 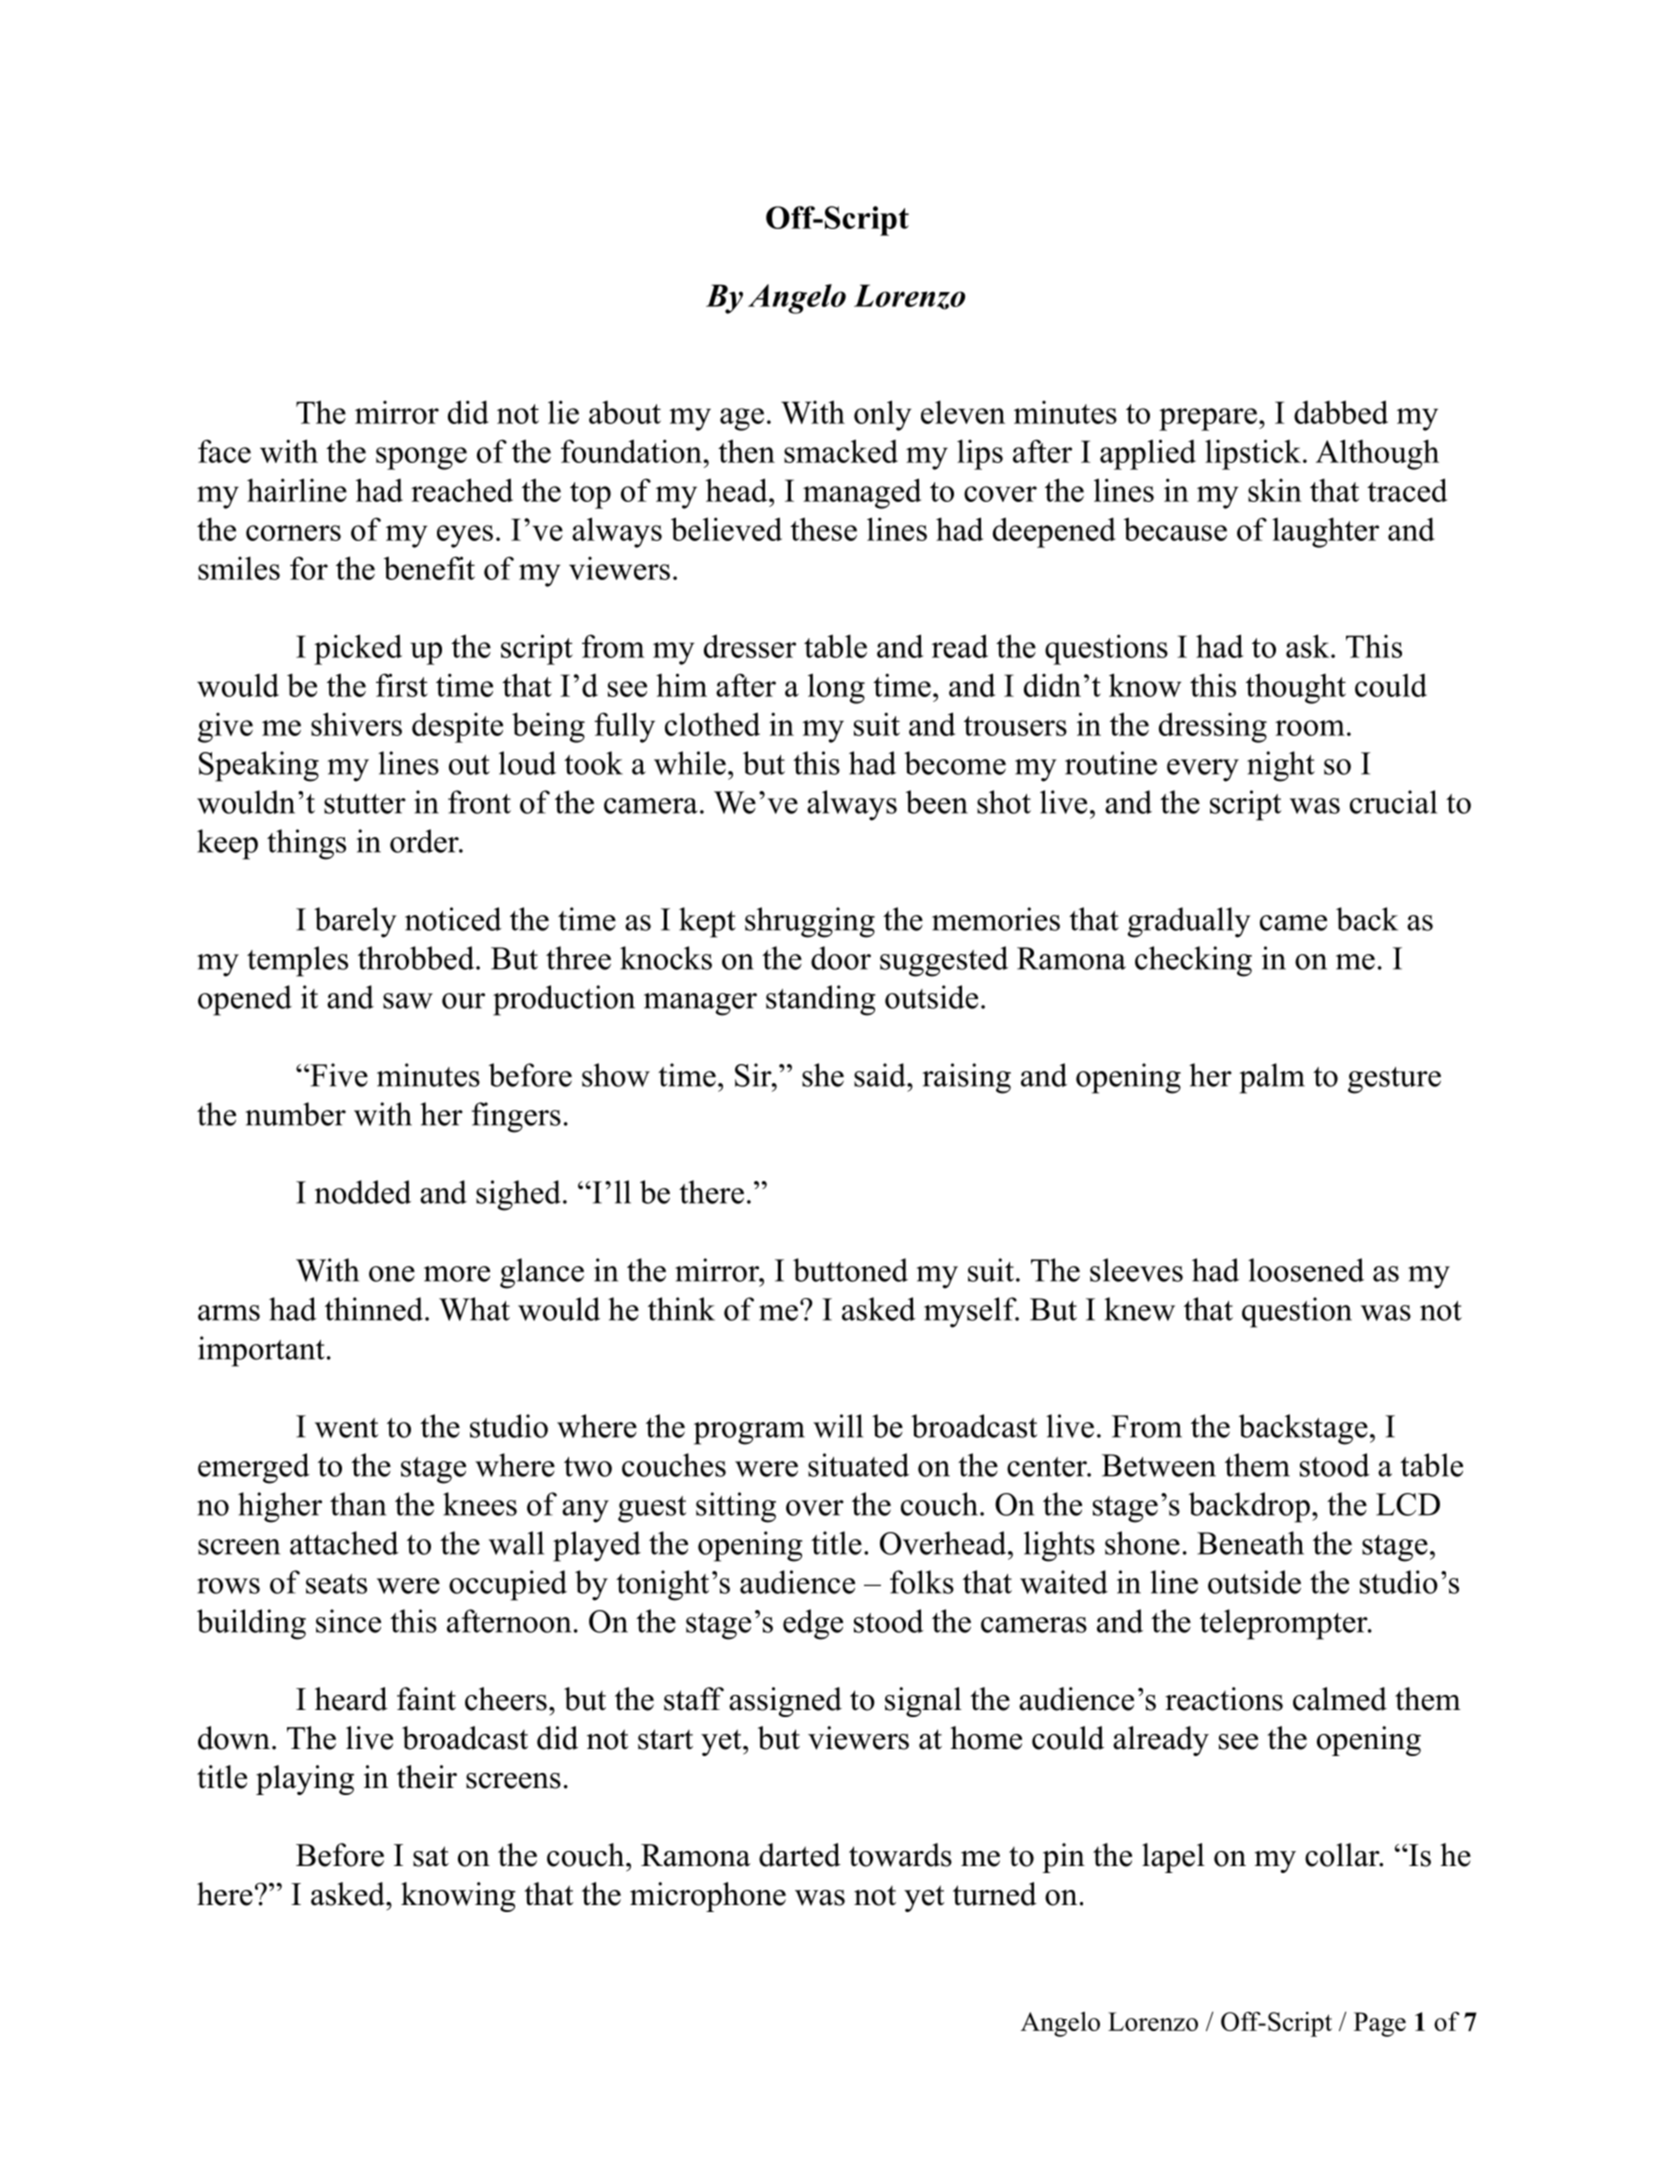 I want to click on teleprompter, so click(x=1284, y=1624).
